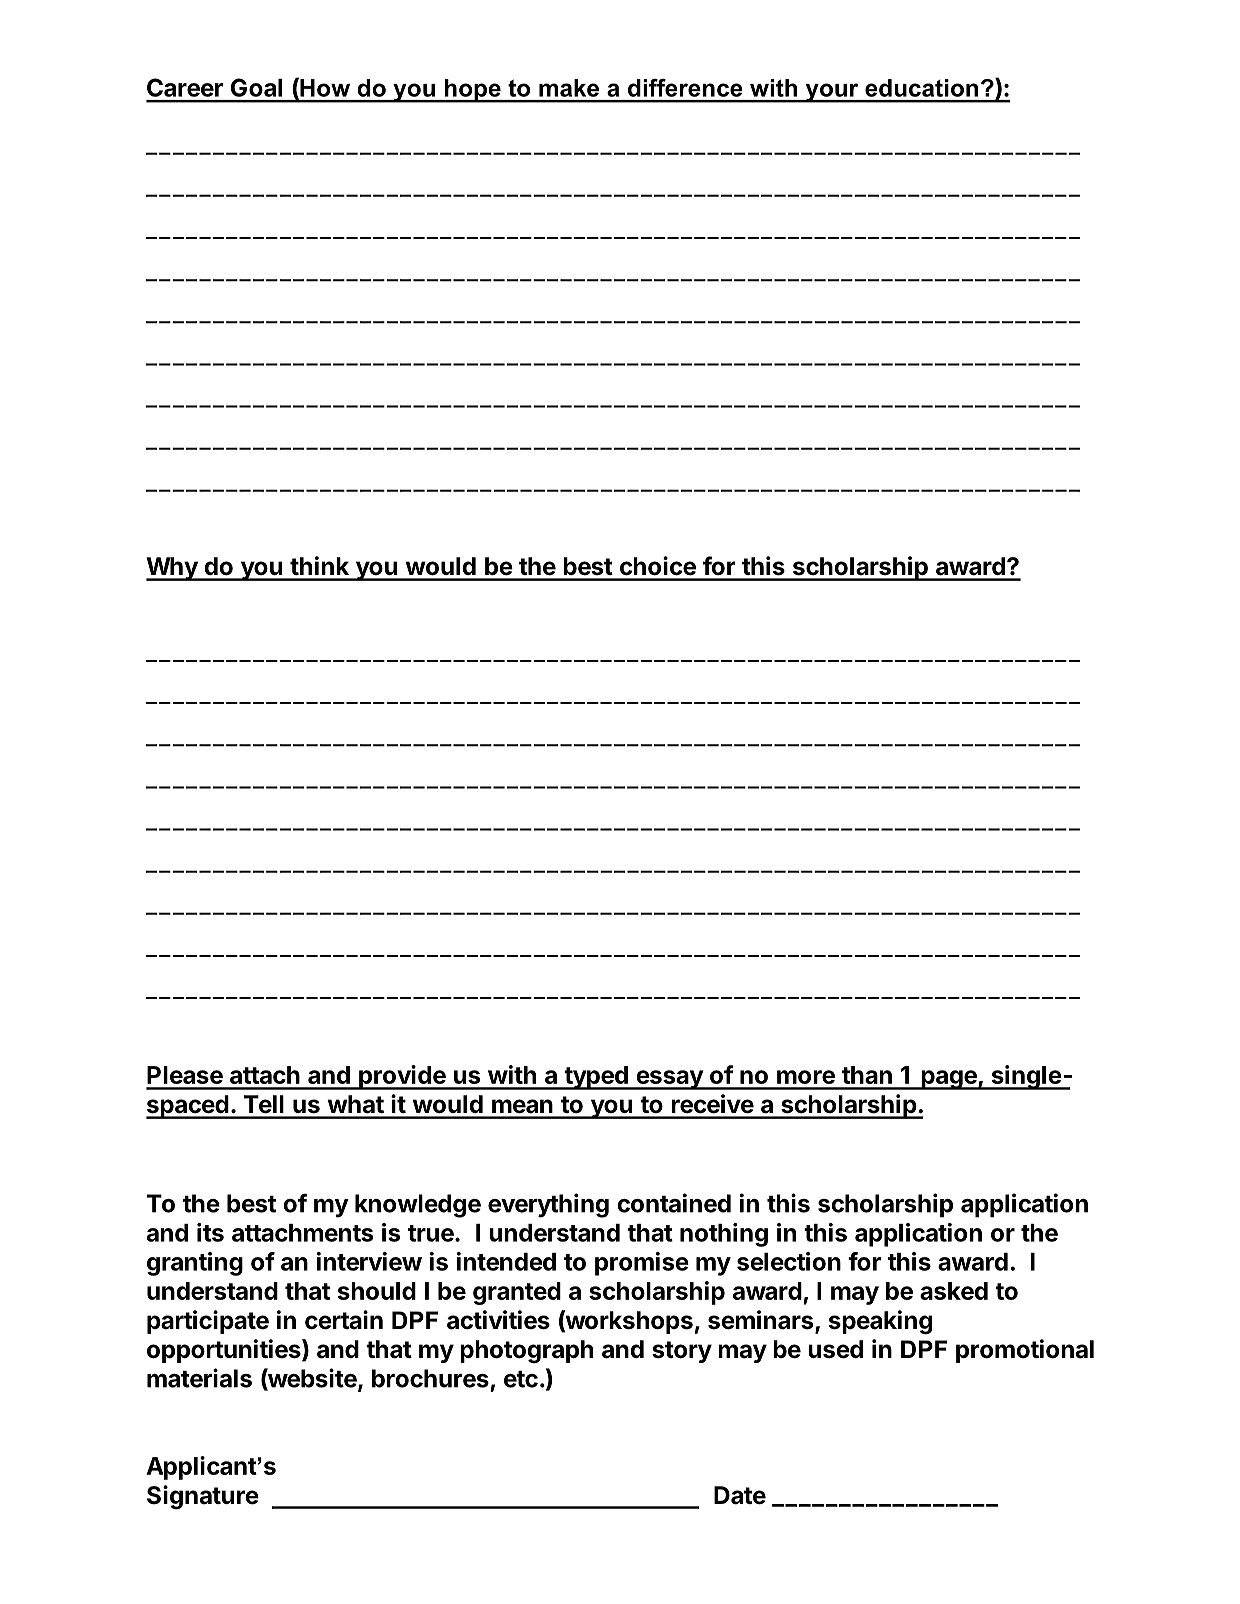 The width and height of the image is (1240, 1604). What do you see at coordinates (402, 1077) in the image?
I see `provide` at bounding box center [402, 1077].
